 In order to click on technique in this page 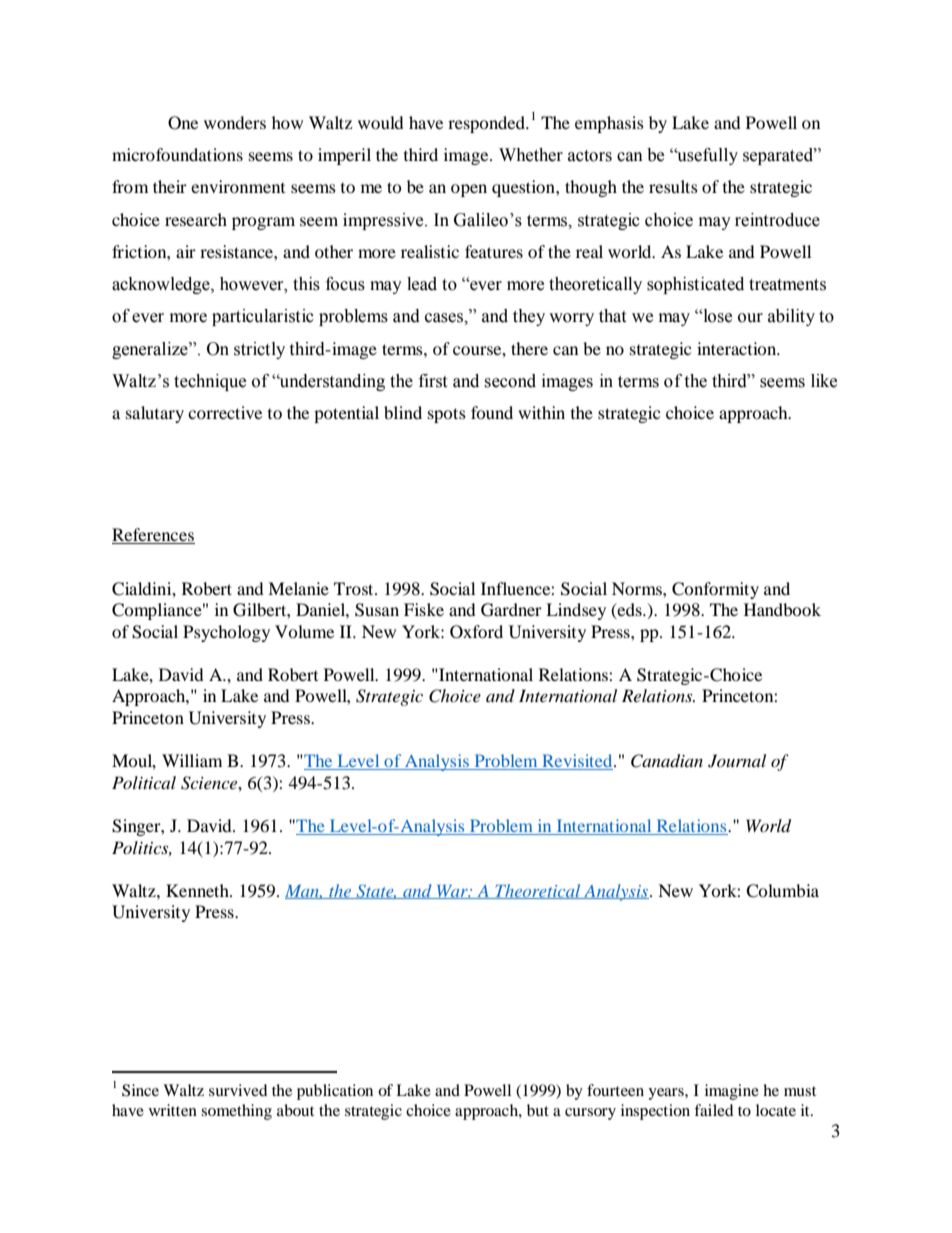, I will do `click(210, 382)`.
